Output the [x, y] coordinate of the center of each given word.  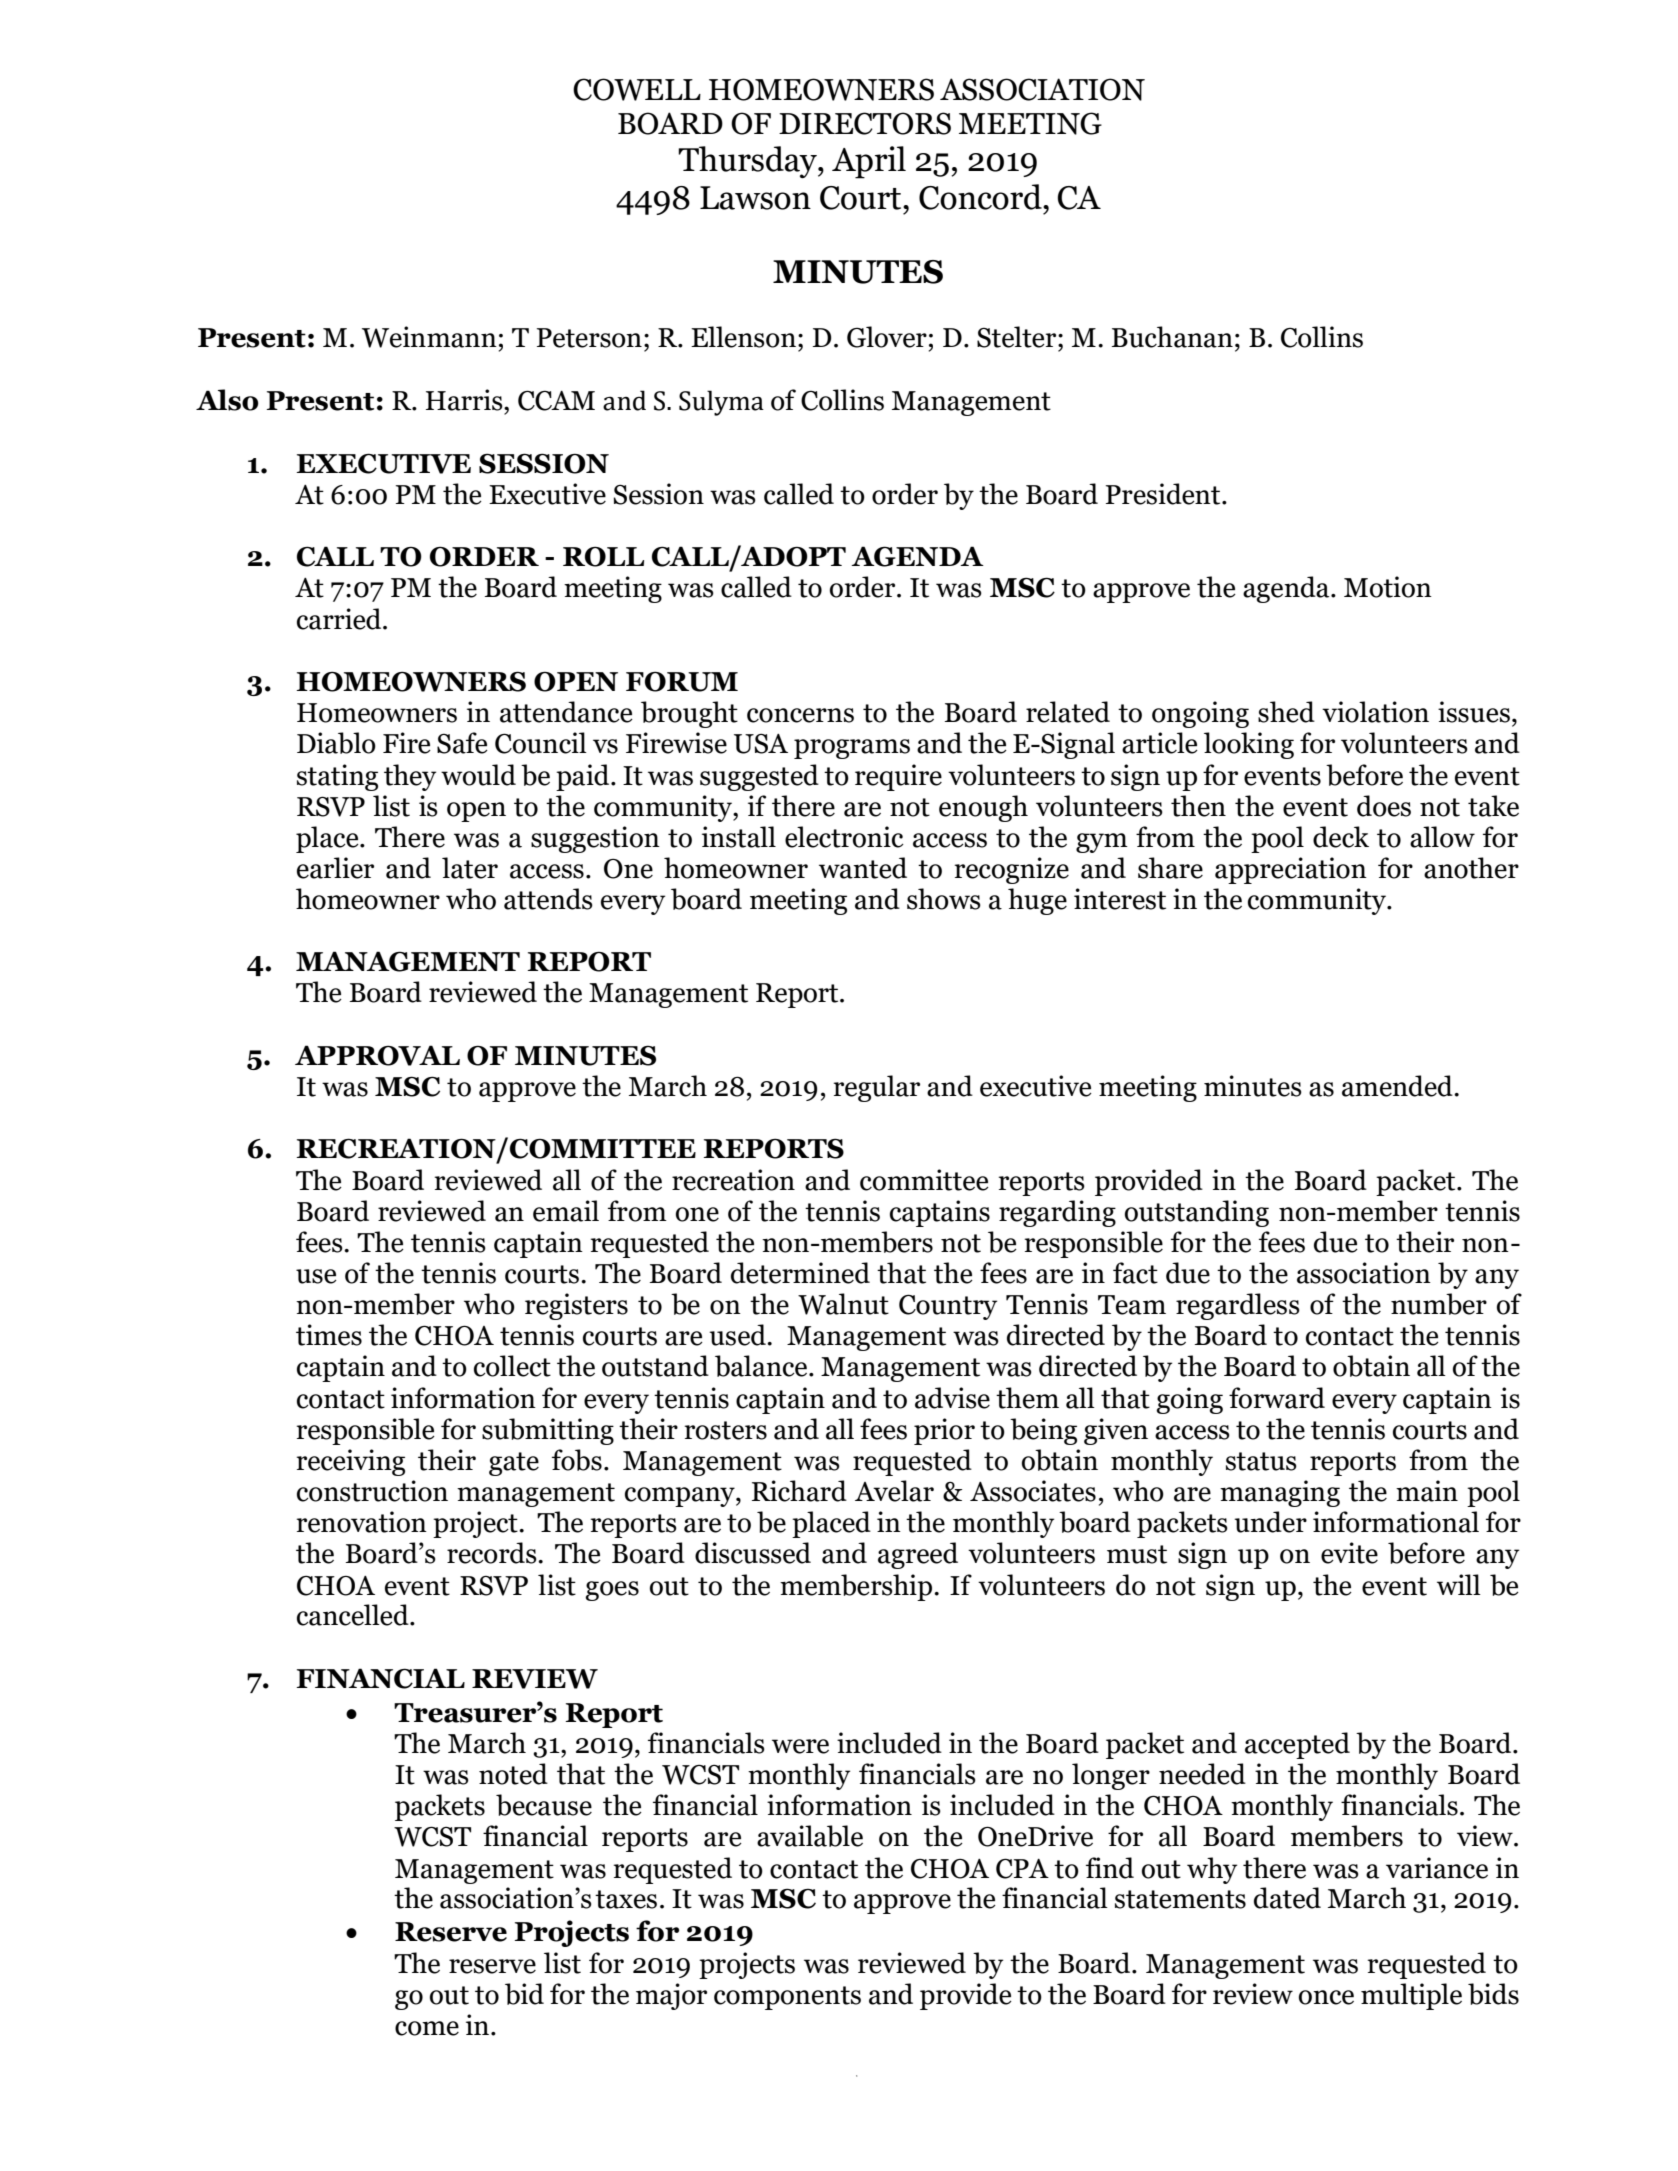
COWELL [637, 89]
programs [852, 749]
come [427, 2028]
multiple [1411, 1996]
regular [877, 1088]
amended [1398, 1086]
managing [1280, 1493]
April [869, 162]
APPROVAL [377, 1055]
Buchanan [1172, 337]
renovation [362, 1522]
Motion [1388, 587]
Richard [799, 1491]
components [787, 1998]
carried [340, 619]
